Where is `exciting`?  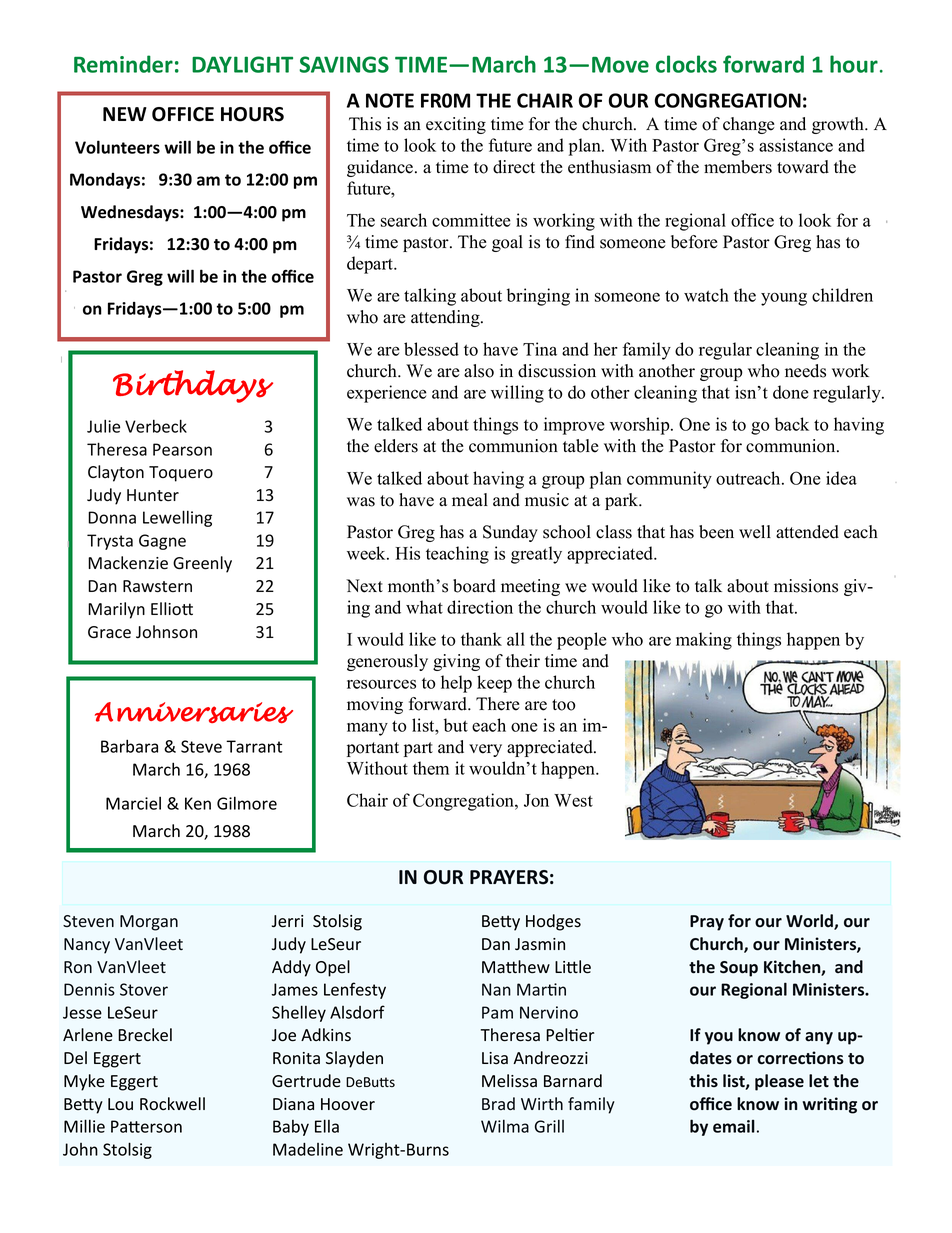
exciting is located at coordinates (456, 125).
